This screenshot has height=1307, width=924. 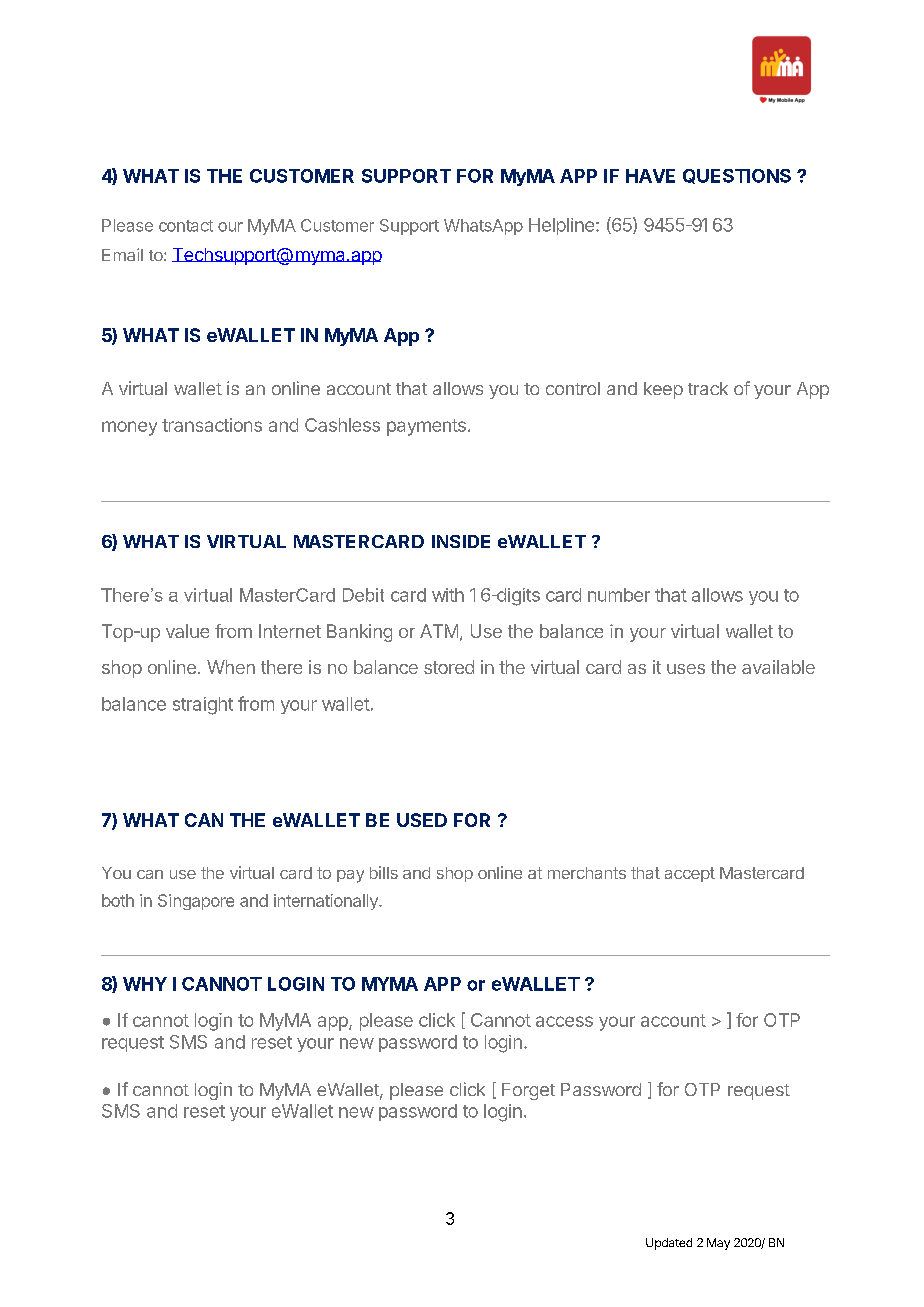 I want to click on WHY, so click(x=145, y=984).
